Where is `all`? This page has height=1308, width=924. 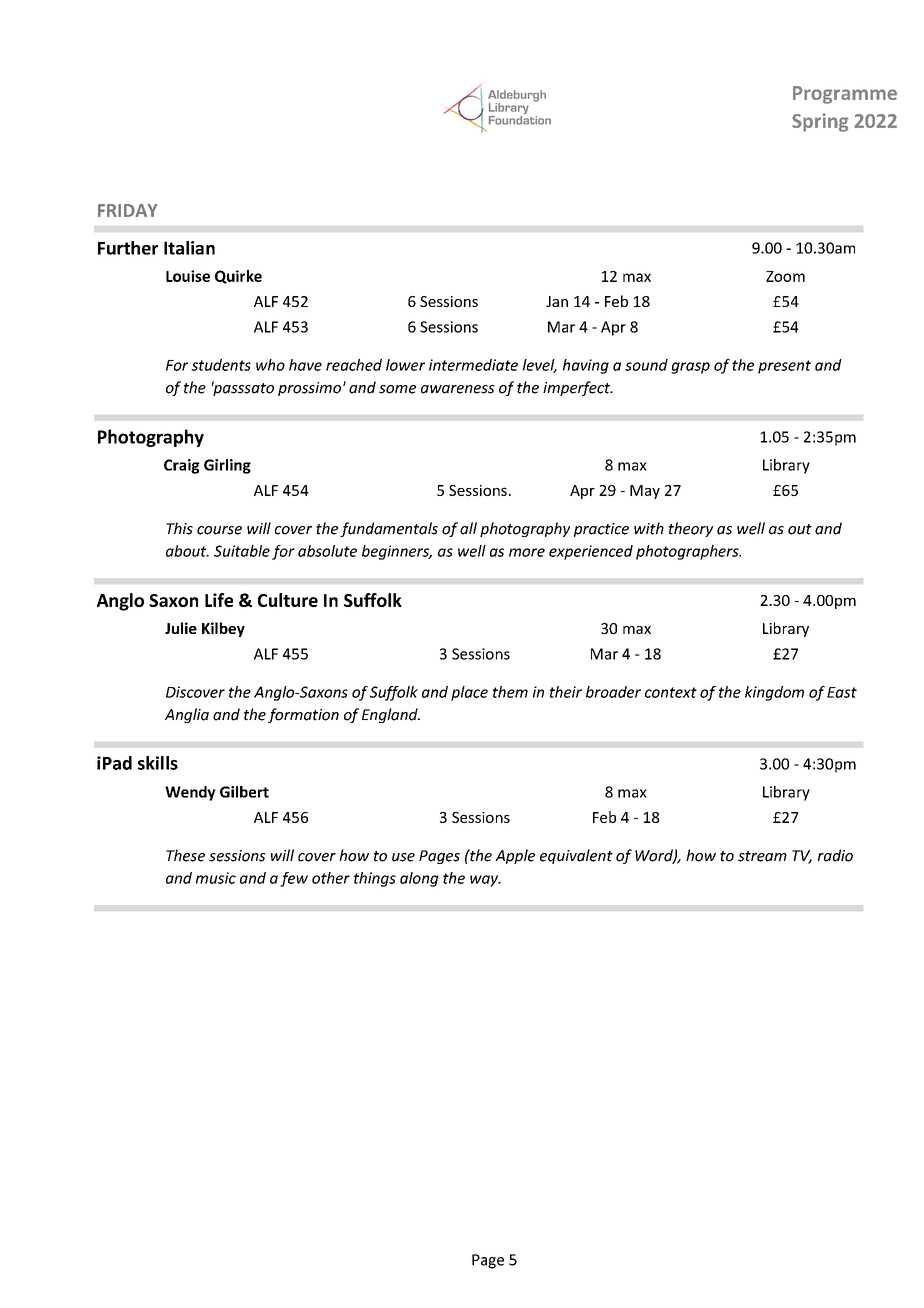 all is located at coordinates (468, 528).
